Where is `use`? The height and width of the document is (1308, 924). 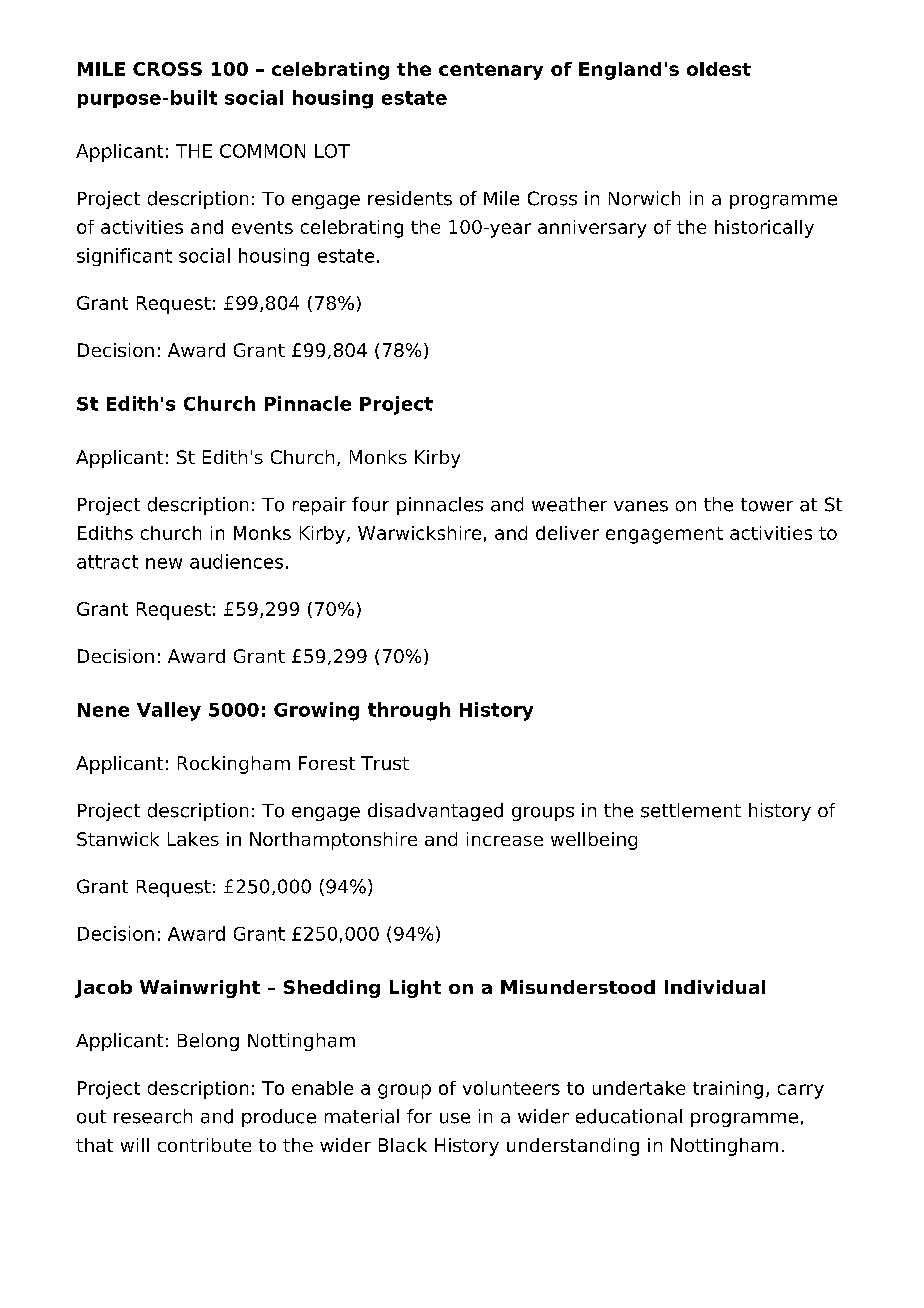
use is located at coordinates (455, 1118).
